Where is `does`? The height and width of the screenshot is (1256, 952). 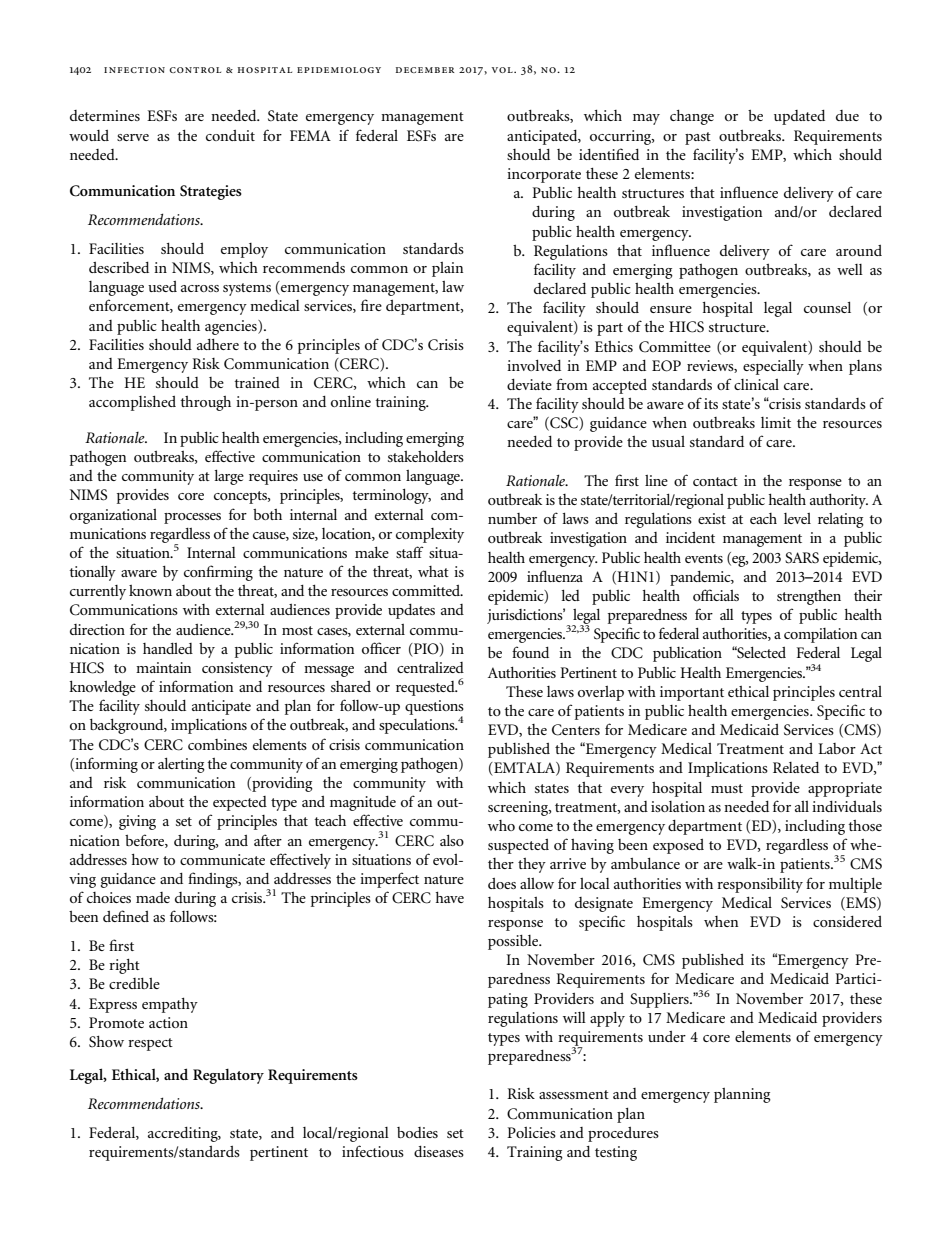 does is located at coordinates (502, 883).
